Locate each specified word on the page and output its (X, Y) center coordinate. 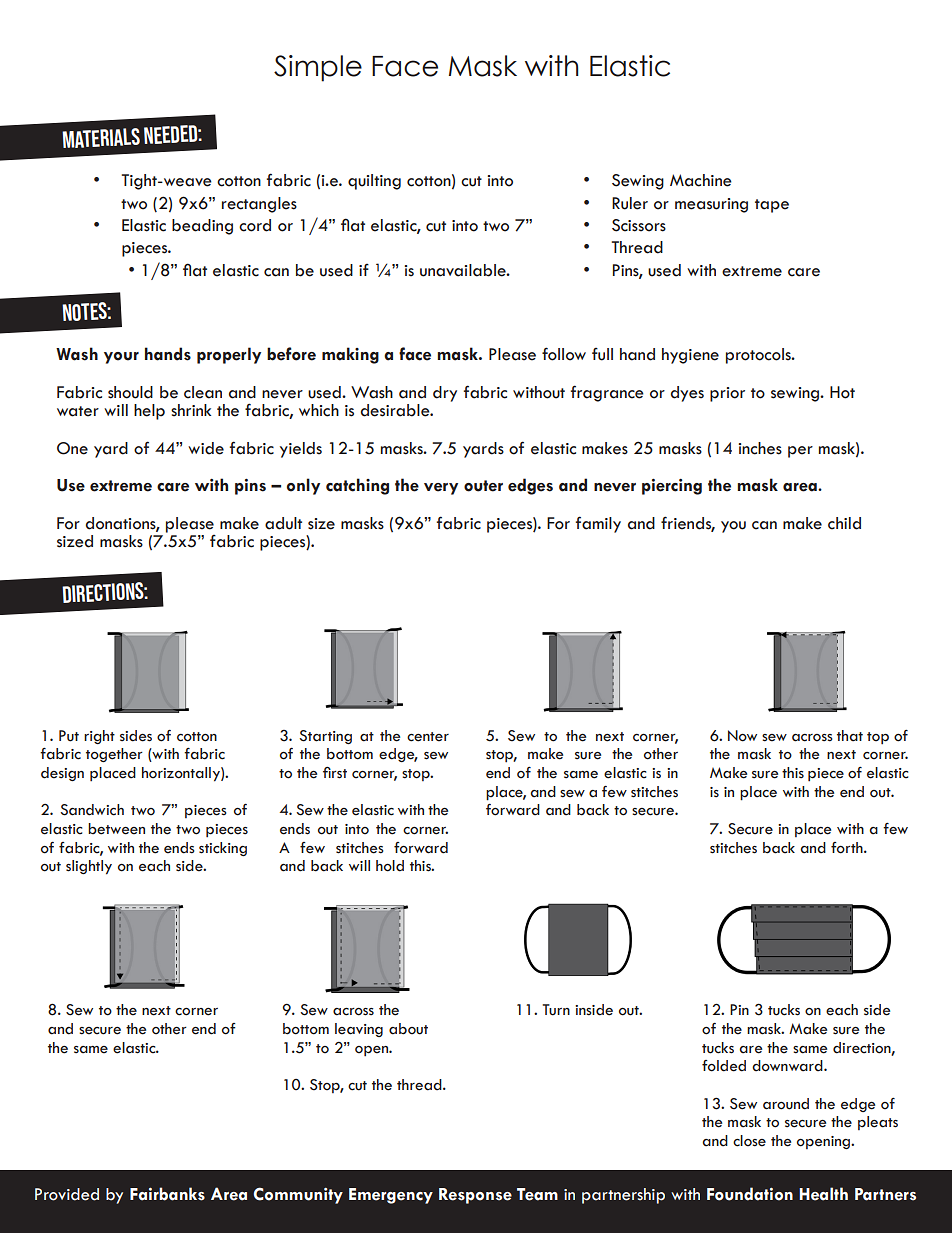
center (428, 737)
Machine (701, 180)
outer (483, 486)
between (116, 829)
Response (475, 1196)
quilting (374, 182)
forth (848, 848)
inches (760, 448)
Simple (318, 68)
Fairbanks (167, 1194)
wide (206, 448)
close (749, 1141)
